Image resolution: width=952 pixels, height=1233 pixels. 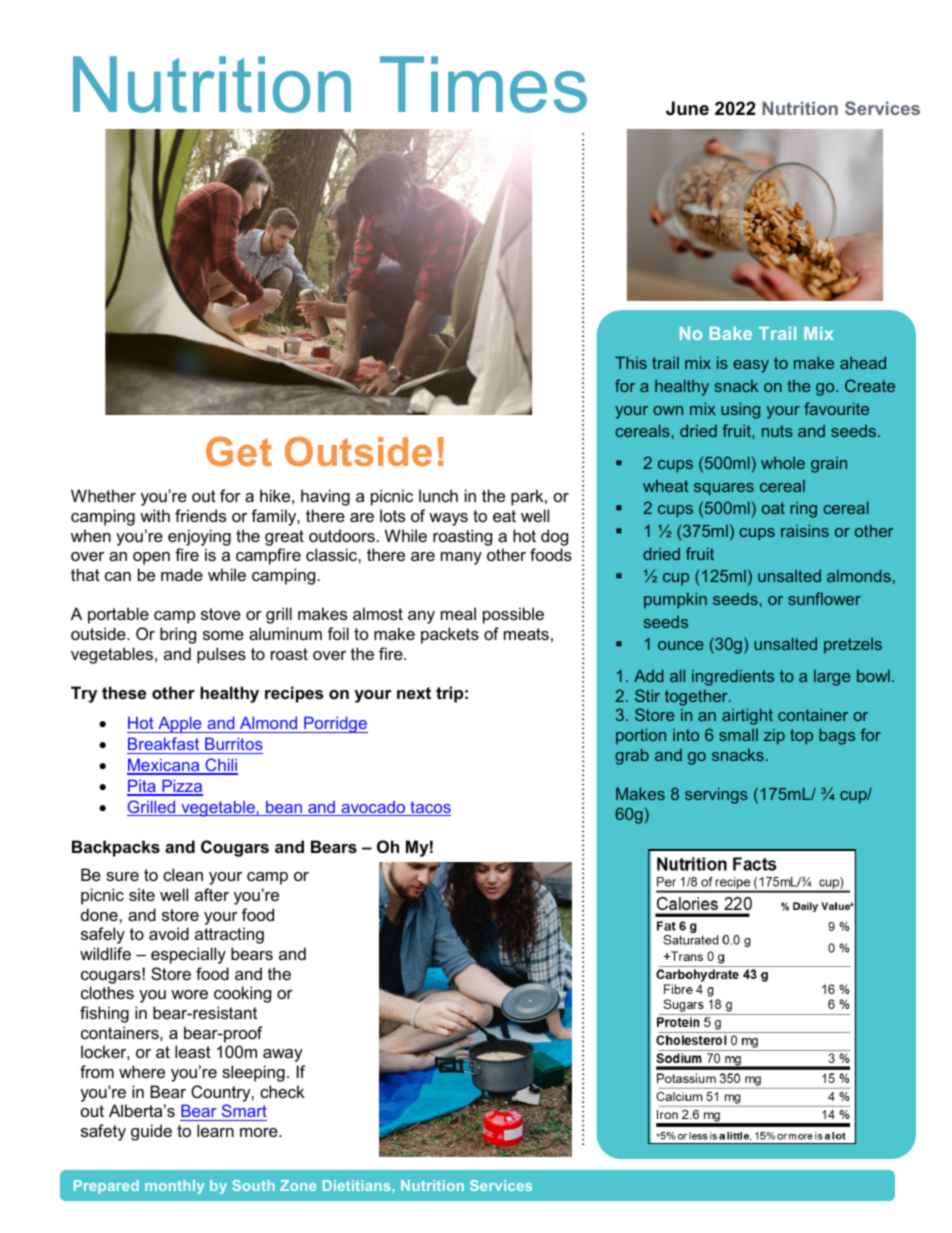 I want to click on Zone, so click(x=298, y=1185).
